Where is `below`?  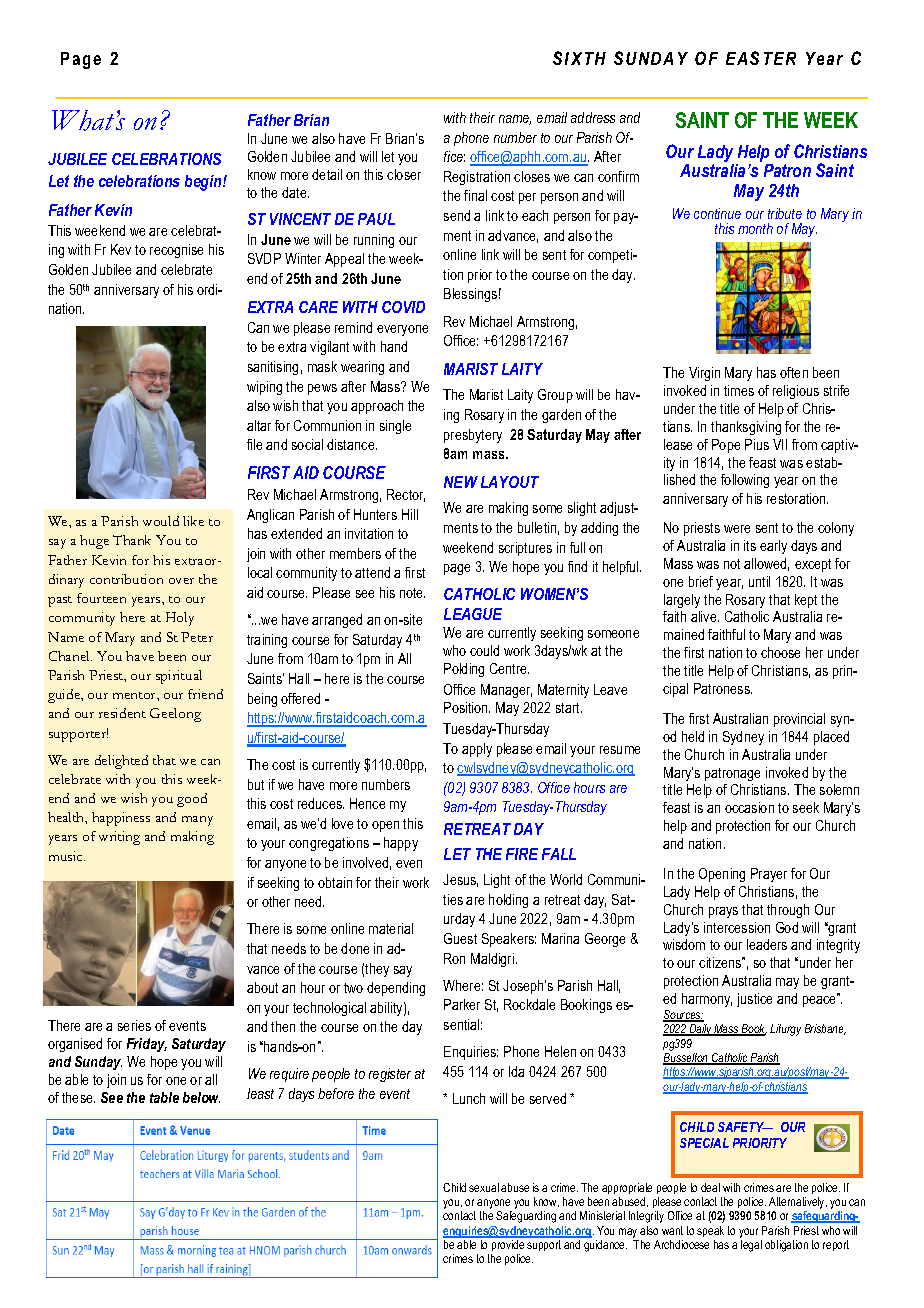 below is located at coordinates (201, 1097).
